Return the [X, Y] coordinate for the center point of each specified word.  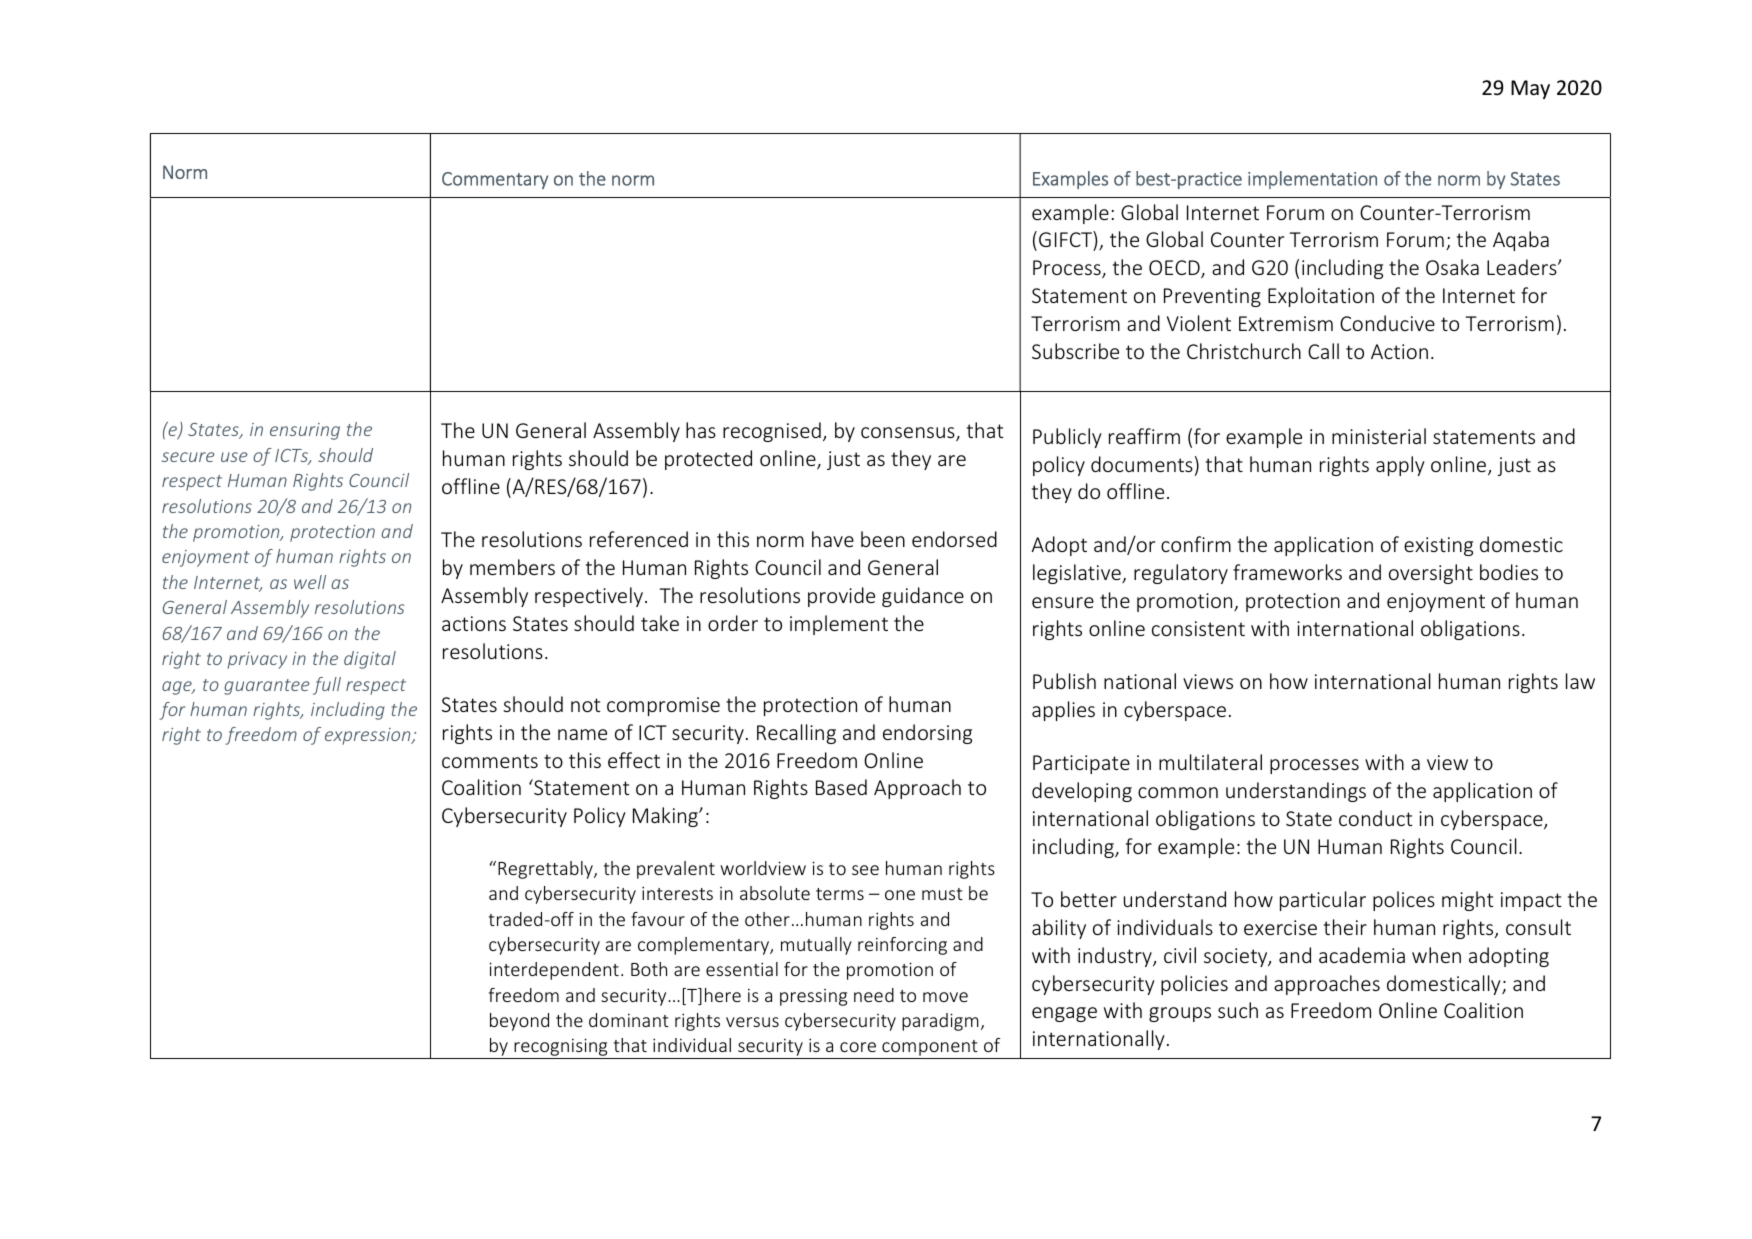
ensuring [305, 431]
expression [369, 736]
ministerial [1379, 436]
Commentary [495, 180]
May [1530, 89]
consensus [909, 434]
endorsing [927, 734]
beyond [519, 1022]
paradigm [940, 1022]
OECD [1175, 269]
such [1238, 1010]
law [1580, 681]
